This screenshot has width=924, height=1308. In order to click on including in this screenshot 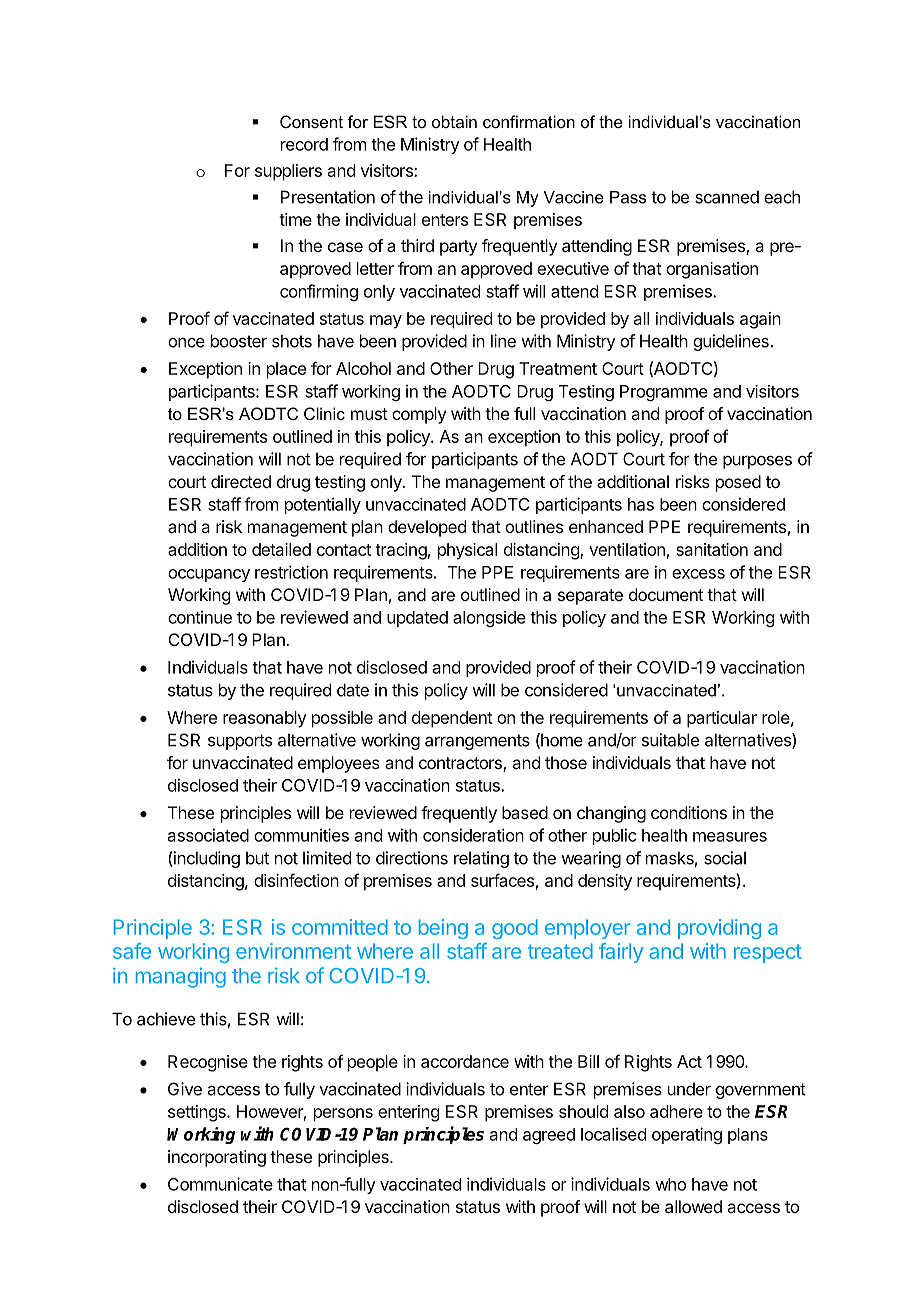, I will do `click(206, 859)`.
